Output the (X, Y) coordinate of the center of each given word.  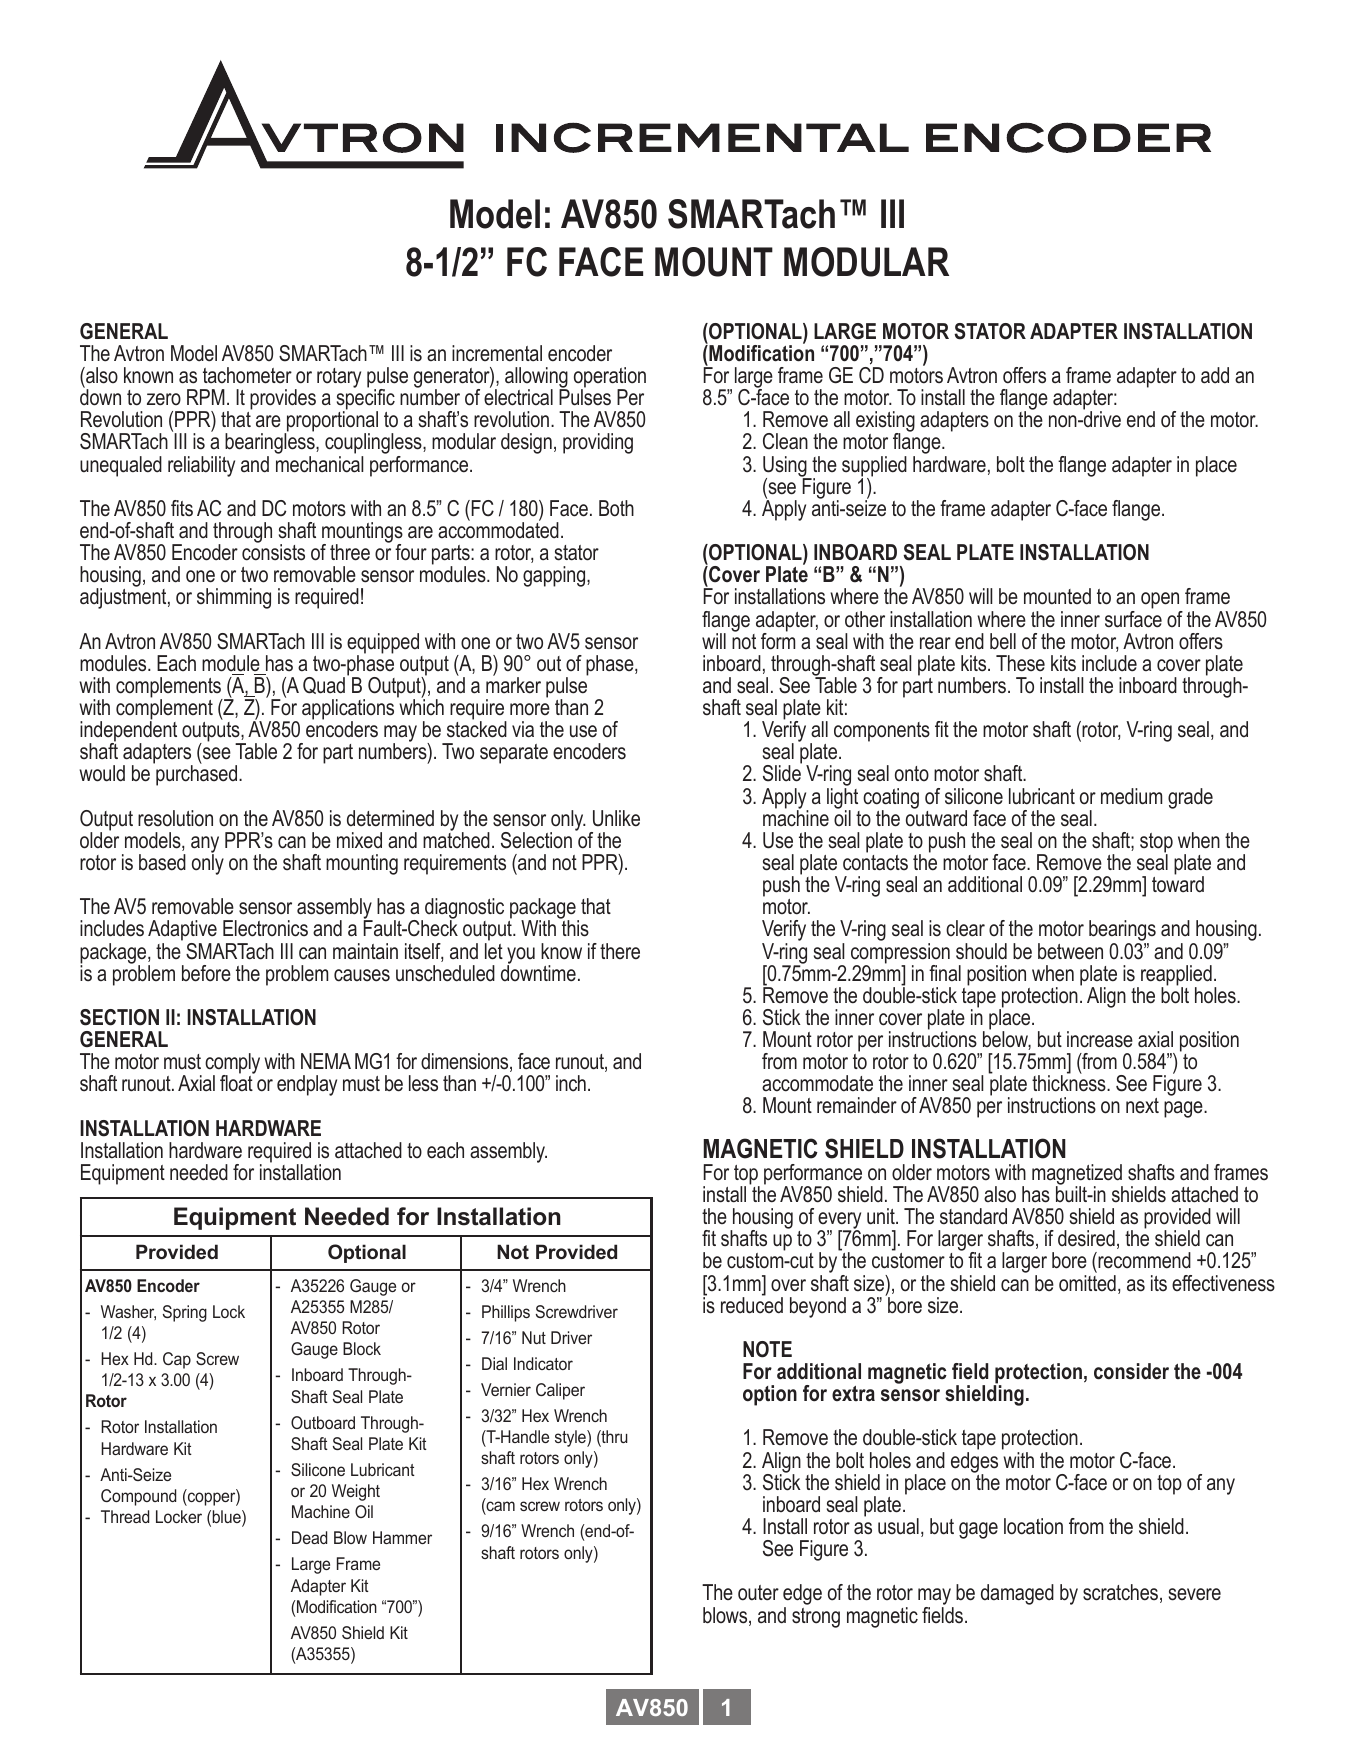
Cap (177, 1360)
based (162, 862)
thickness (1070, 1083)
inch (571, 1083)
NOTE (767, 1349)
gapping (555, 576)
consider (1131, 1371)
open (1161, 602)
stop (1156, 844)
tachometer (247, 375)
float (237, 1082)
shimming (234, 598)
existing (885, 423)
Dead (309, 1537)
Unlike (616, 818)
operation (610, 378)
